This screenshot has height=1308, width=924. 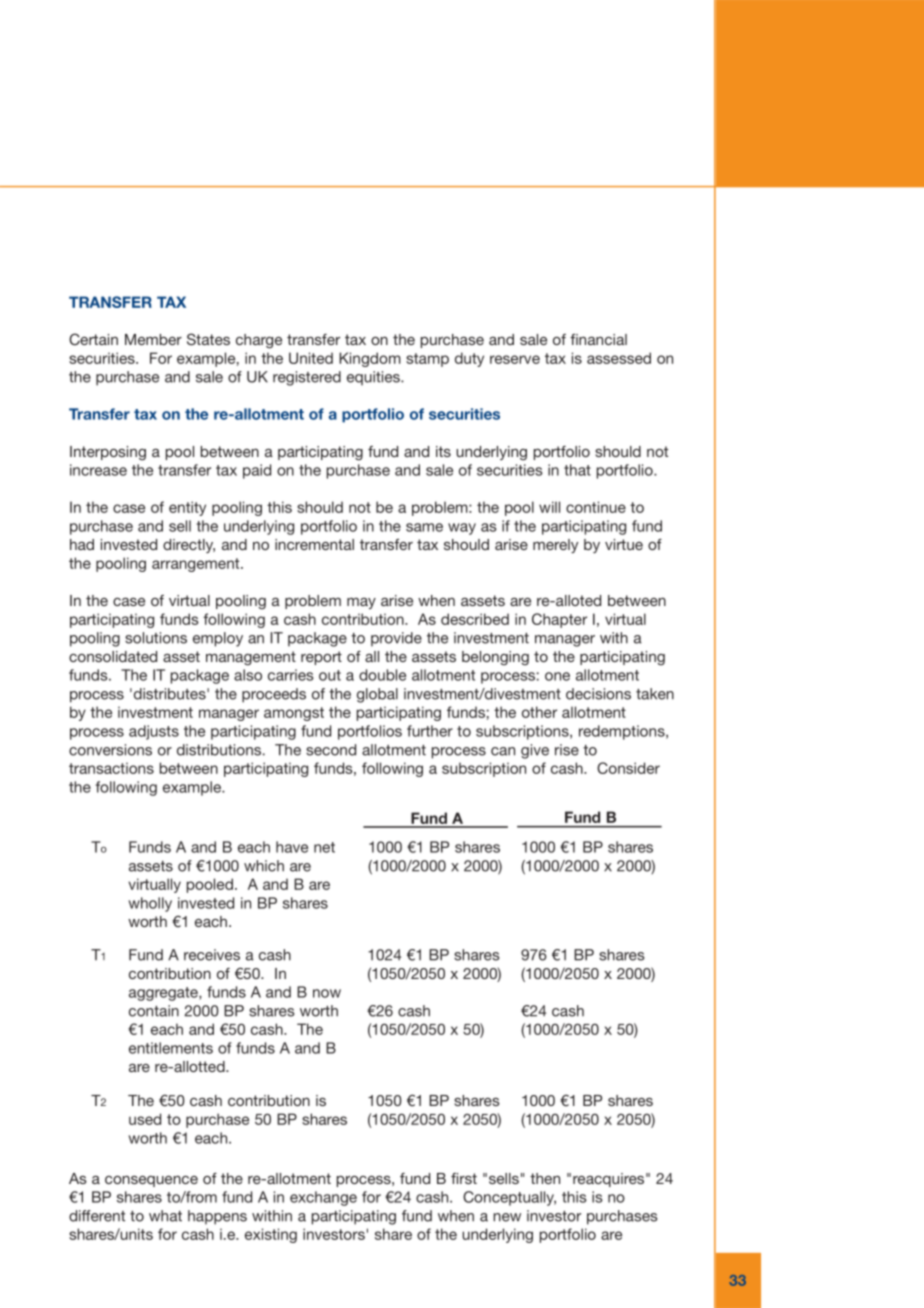 I want to click on Consider, so click(x=628, y=768).
